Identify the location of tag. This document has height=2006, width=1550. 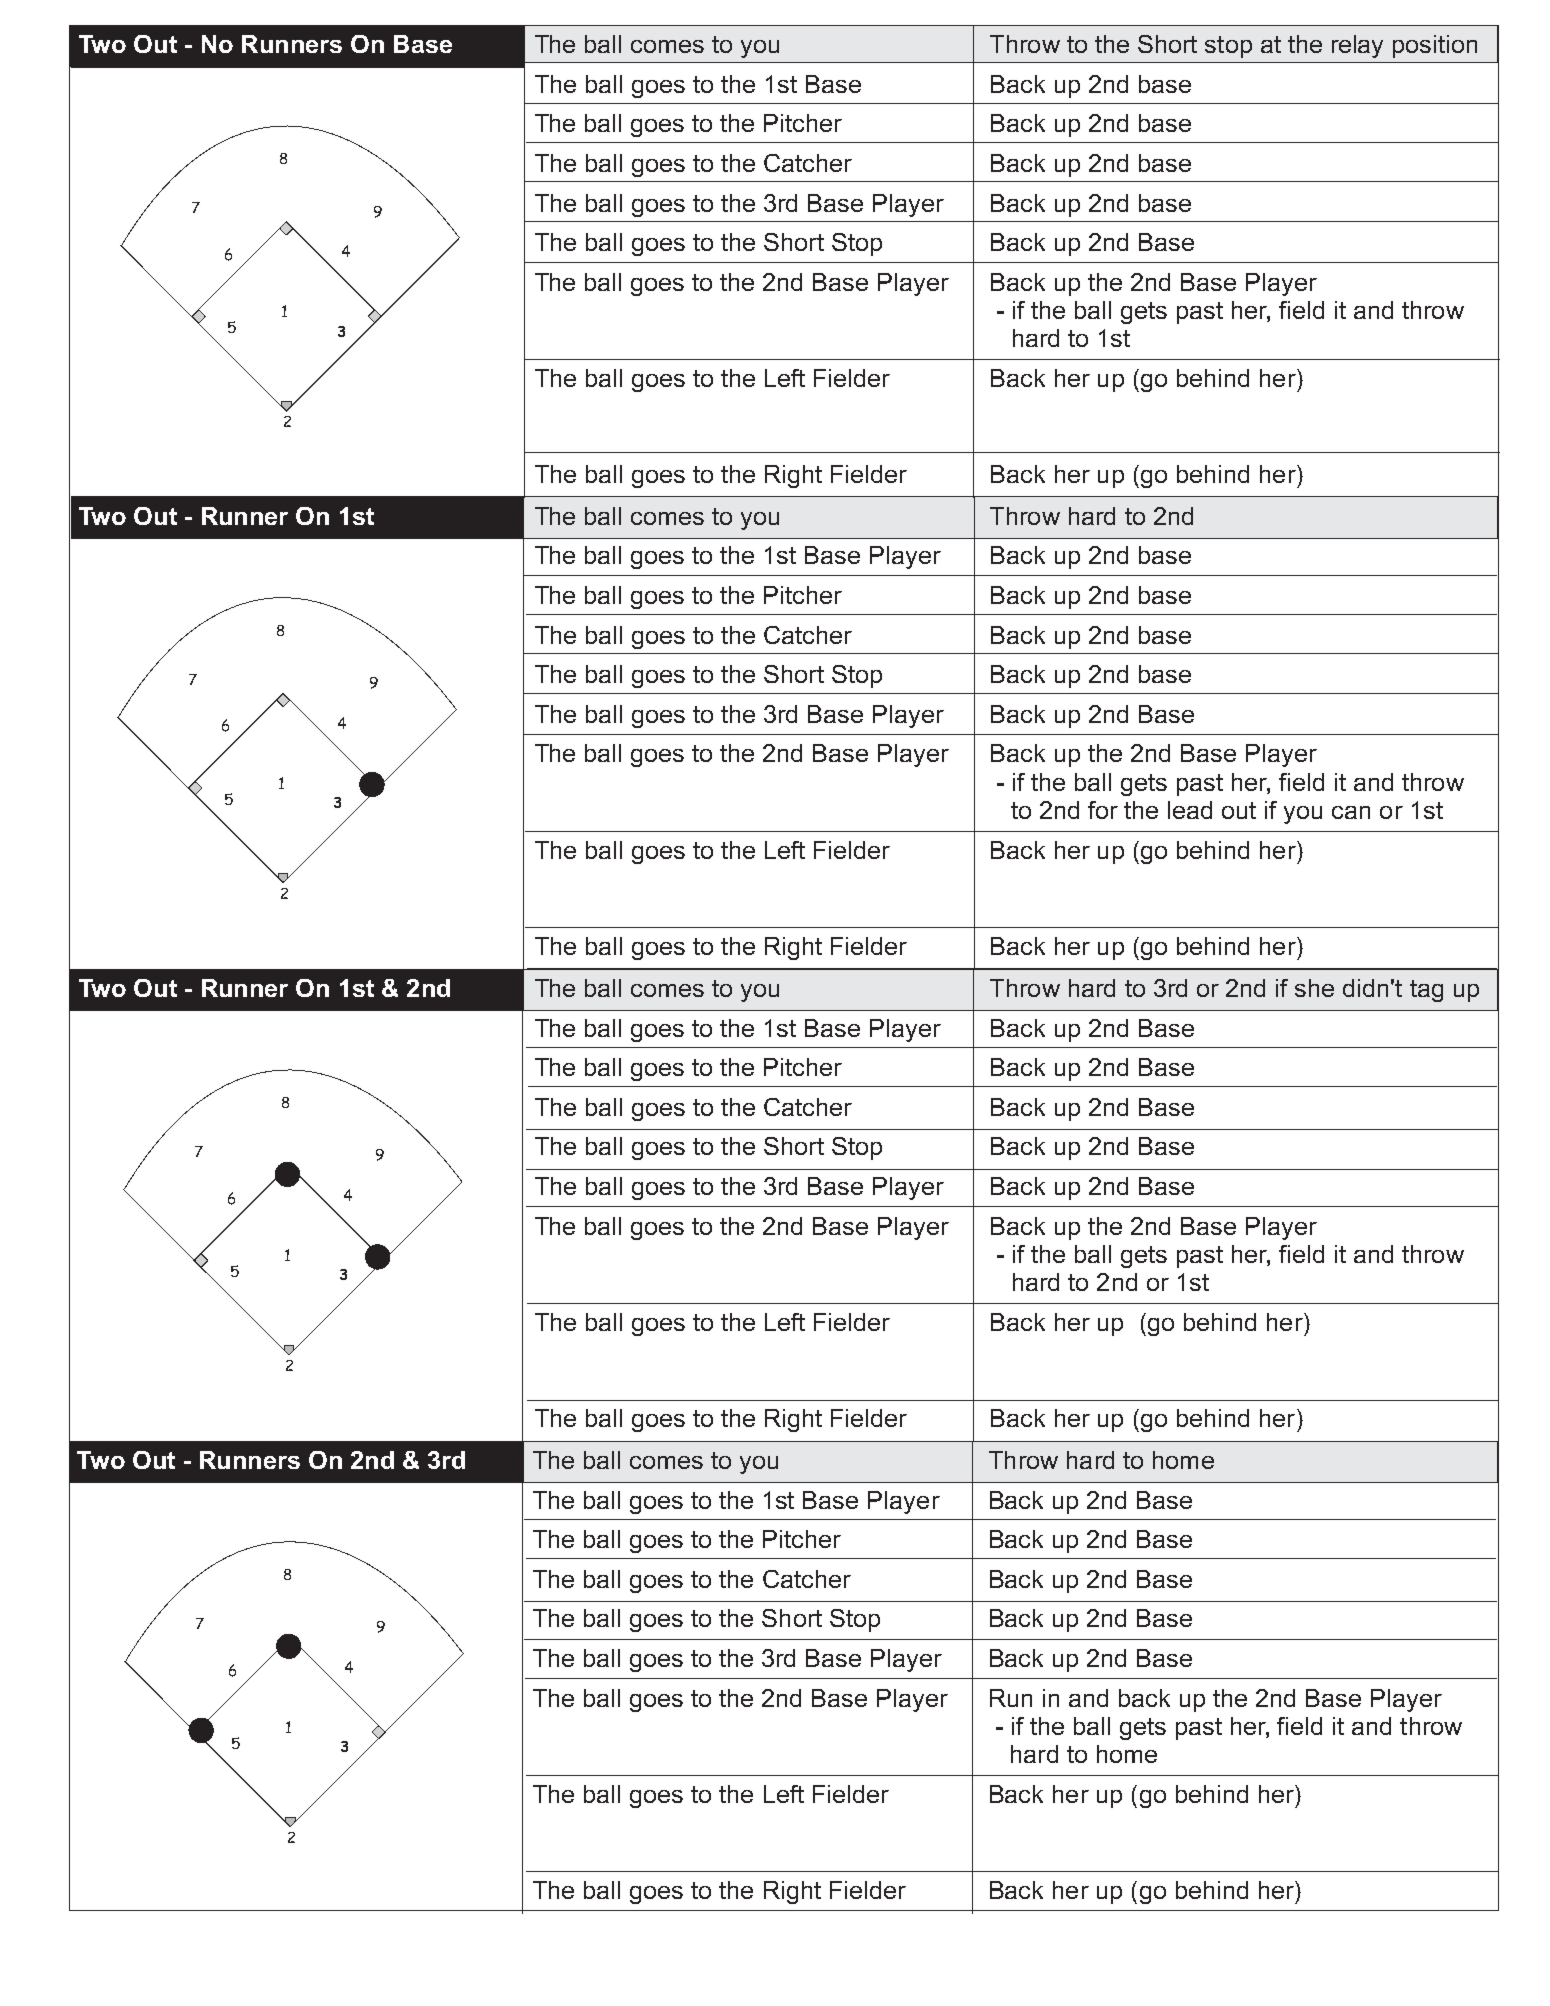
(1426, 991).
